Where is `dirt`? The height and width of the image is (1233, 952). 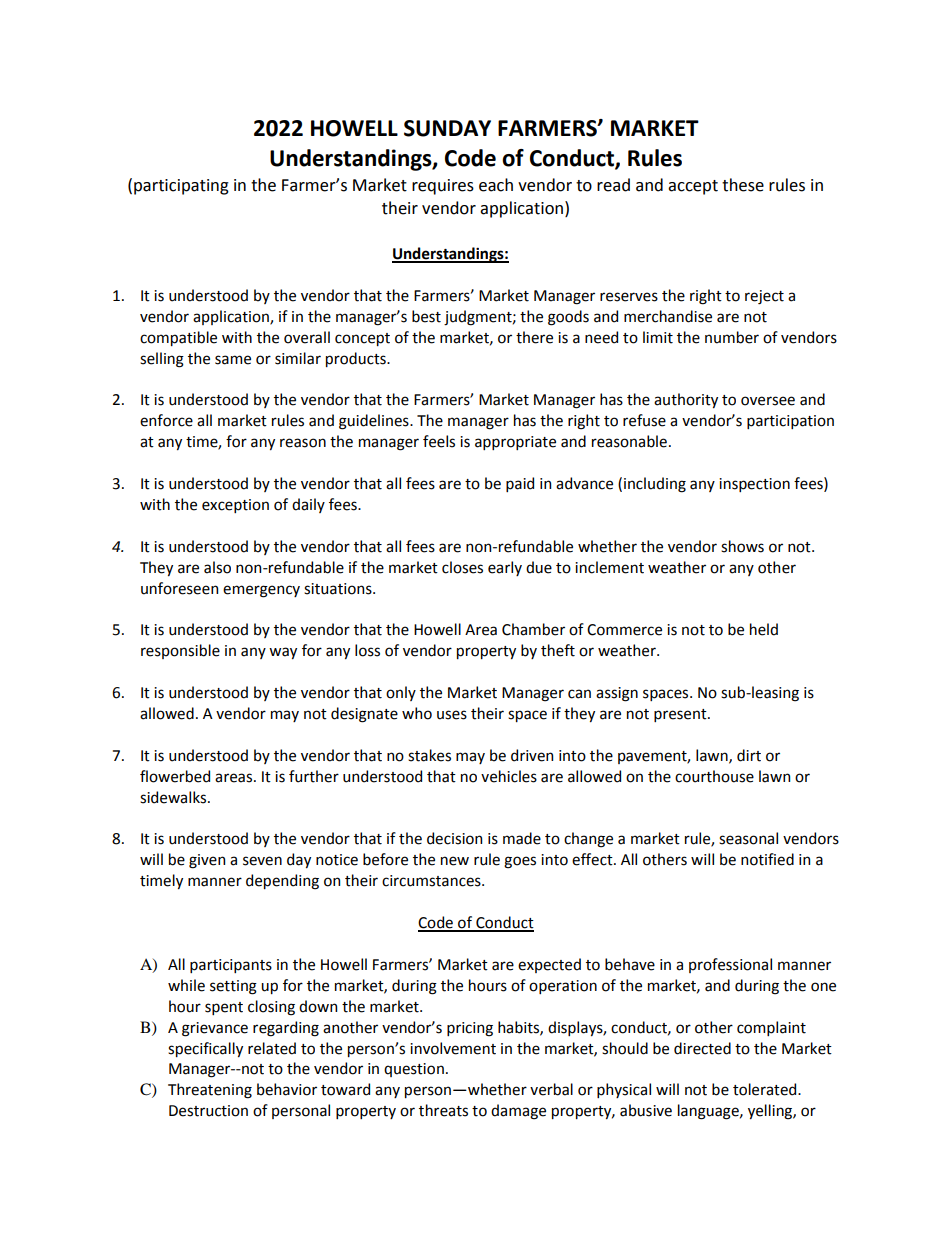
dirt is located at coordinates (749, 755).
